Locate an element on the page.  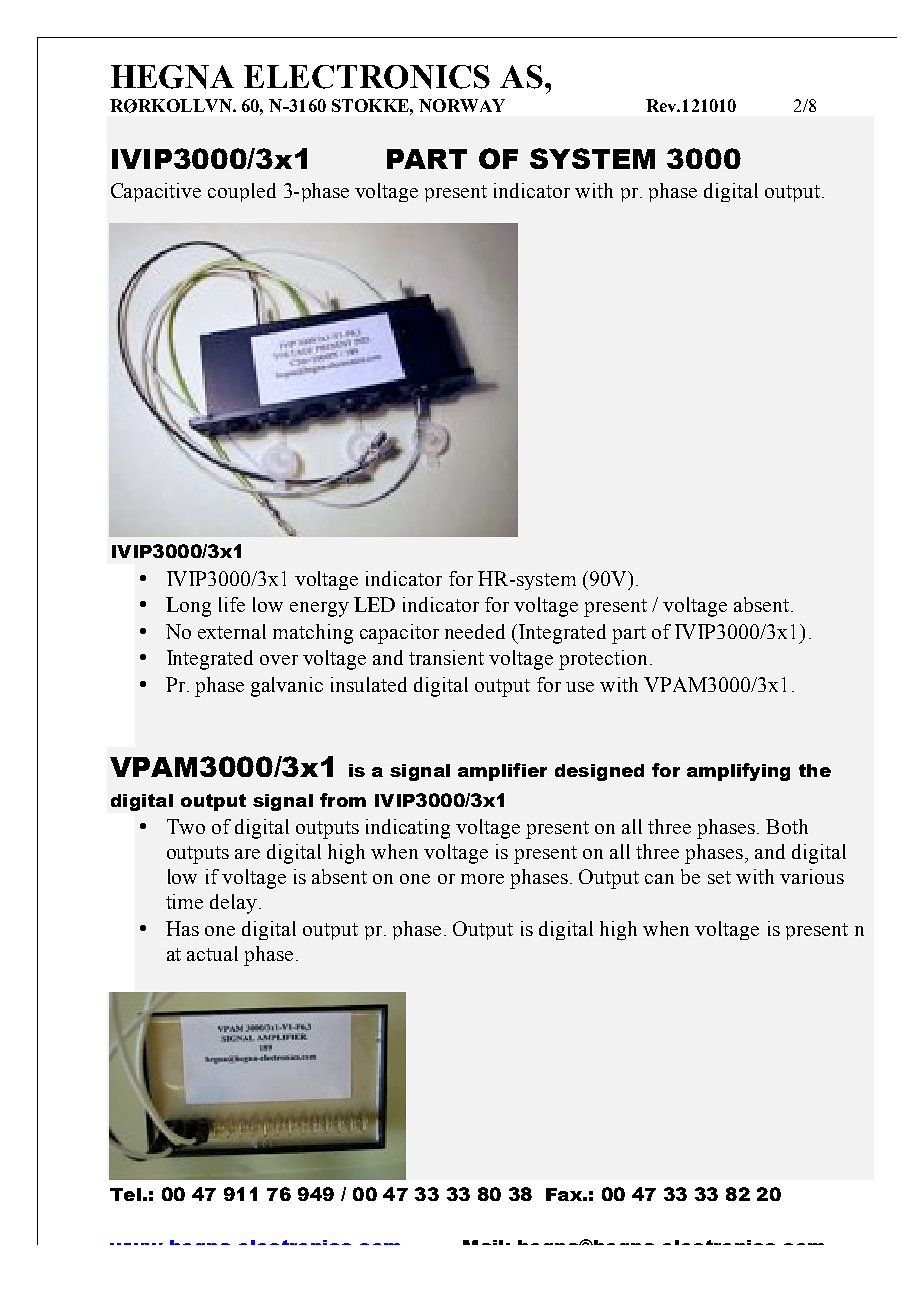
more is located at coordinates (482, 879).
